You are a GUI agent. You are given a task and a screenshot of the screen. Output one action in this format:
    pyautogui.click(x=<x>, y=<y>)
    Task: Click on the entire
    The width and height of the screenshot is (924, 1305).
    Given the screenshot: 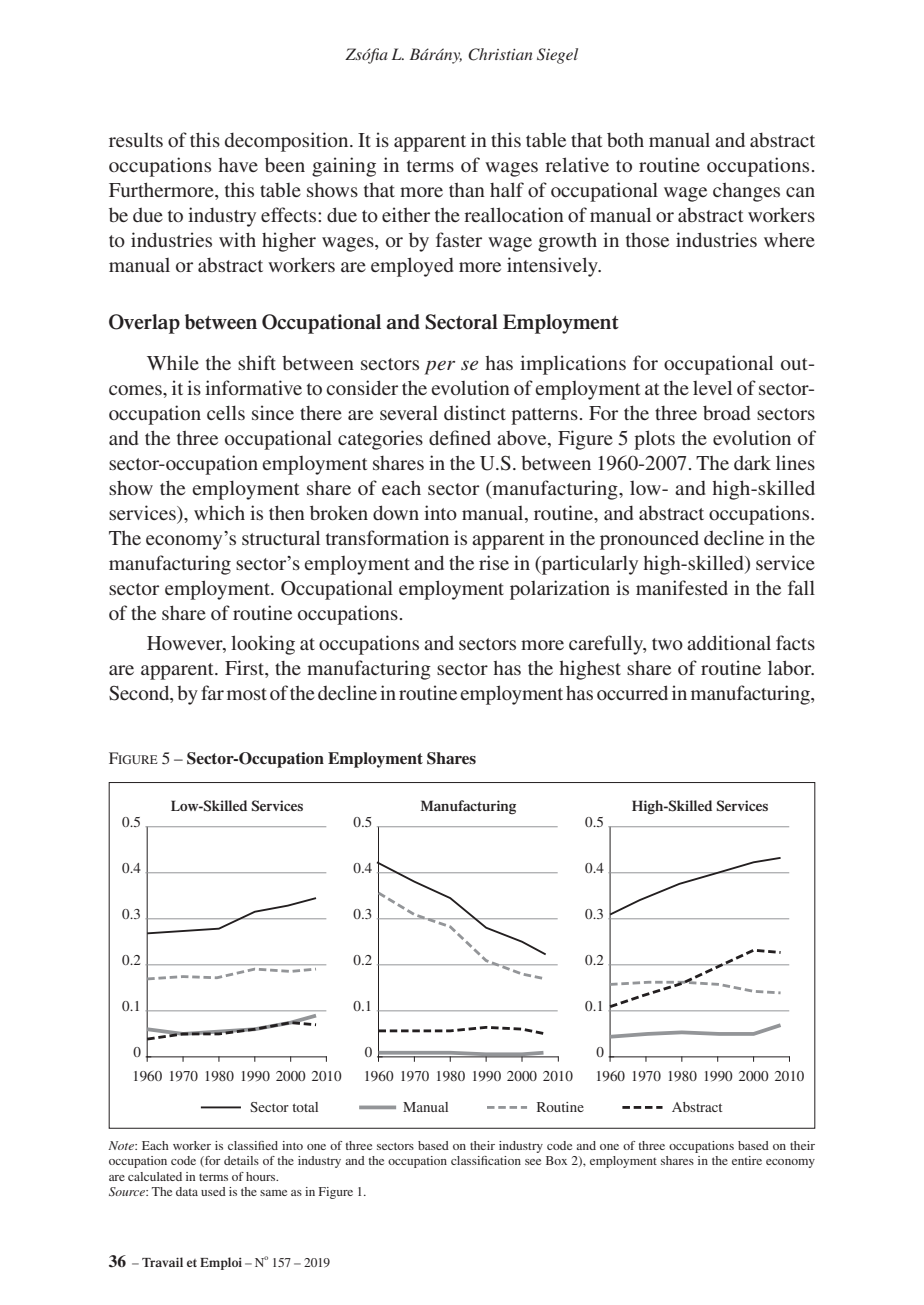 What is the action you would take?
    pyautogui.click(x=747, y=1160)
